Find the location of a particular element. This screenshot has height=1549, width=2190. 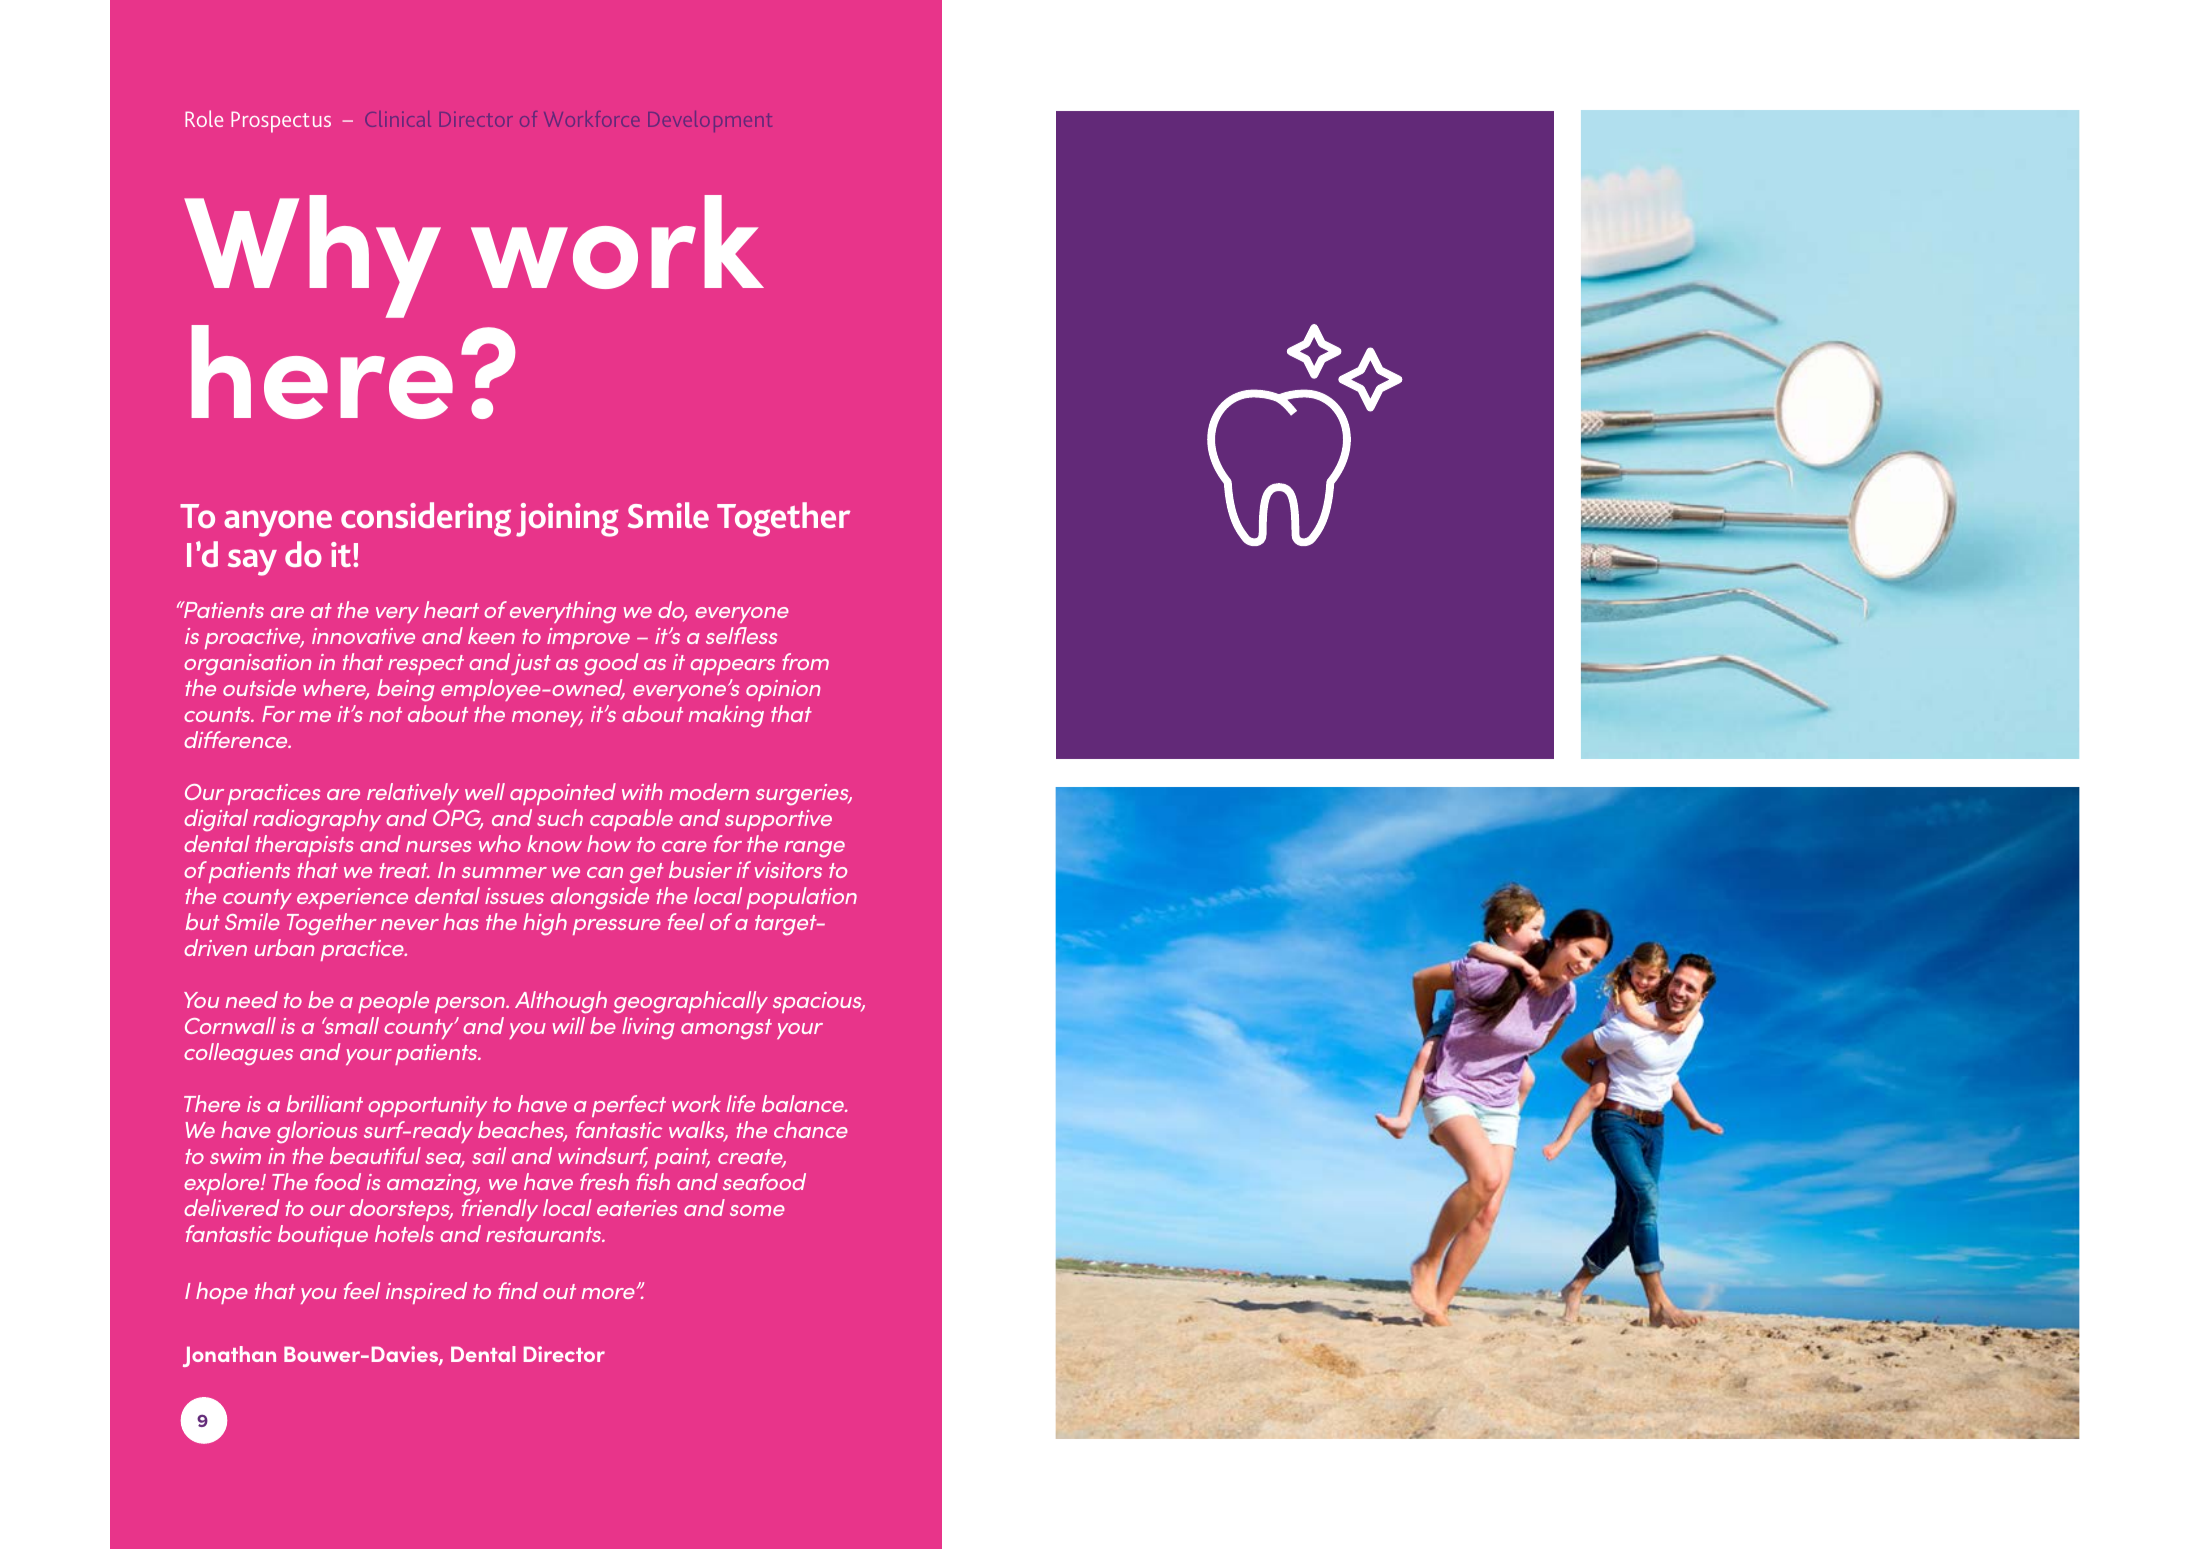

proactive is located at coordinates (254, 638).
